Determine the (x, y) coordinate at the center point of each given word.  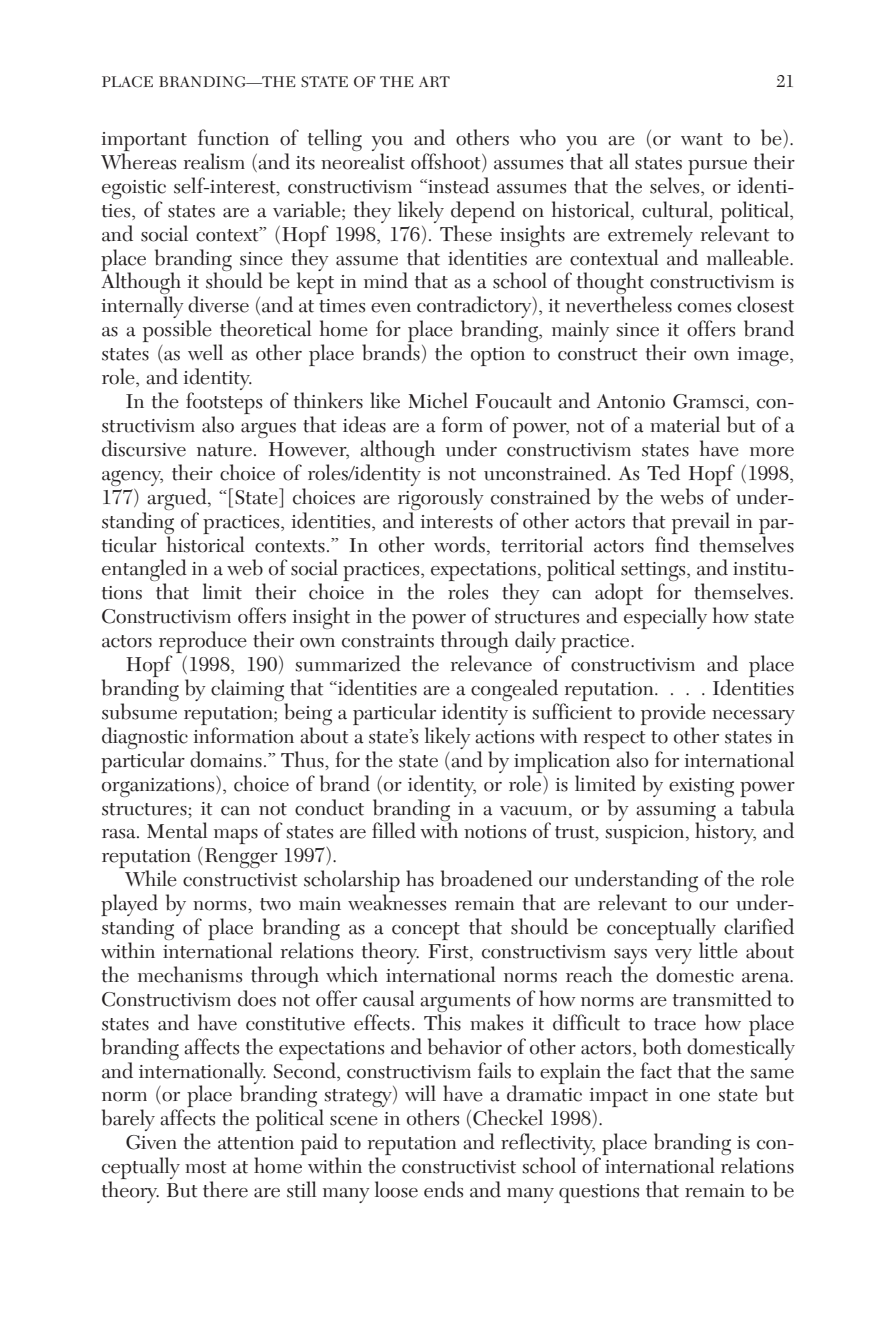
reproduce (203, 643)
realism (214, 161)
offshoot (447, 162)
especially (665, 618)
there (225, 1189)
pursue (718, 169)
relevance (491, 663)
